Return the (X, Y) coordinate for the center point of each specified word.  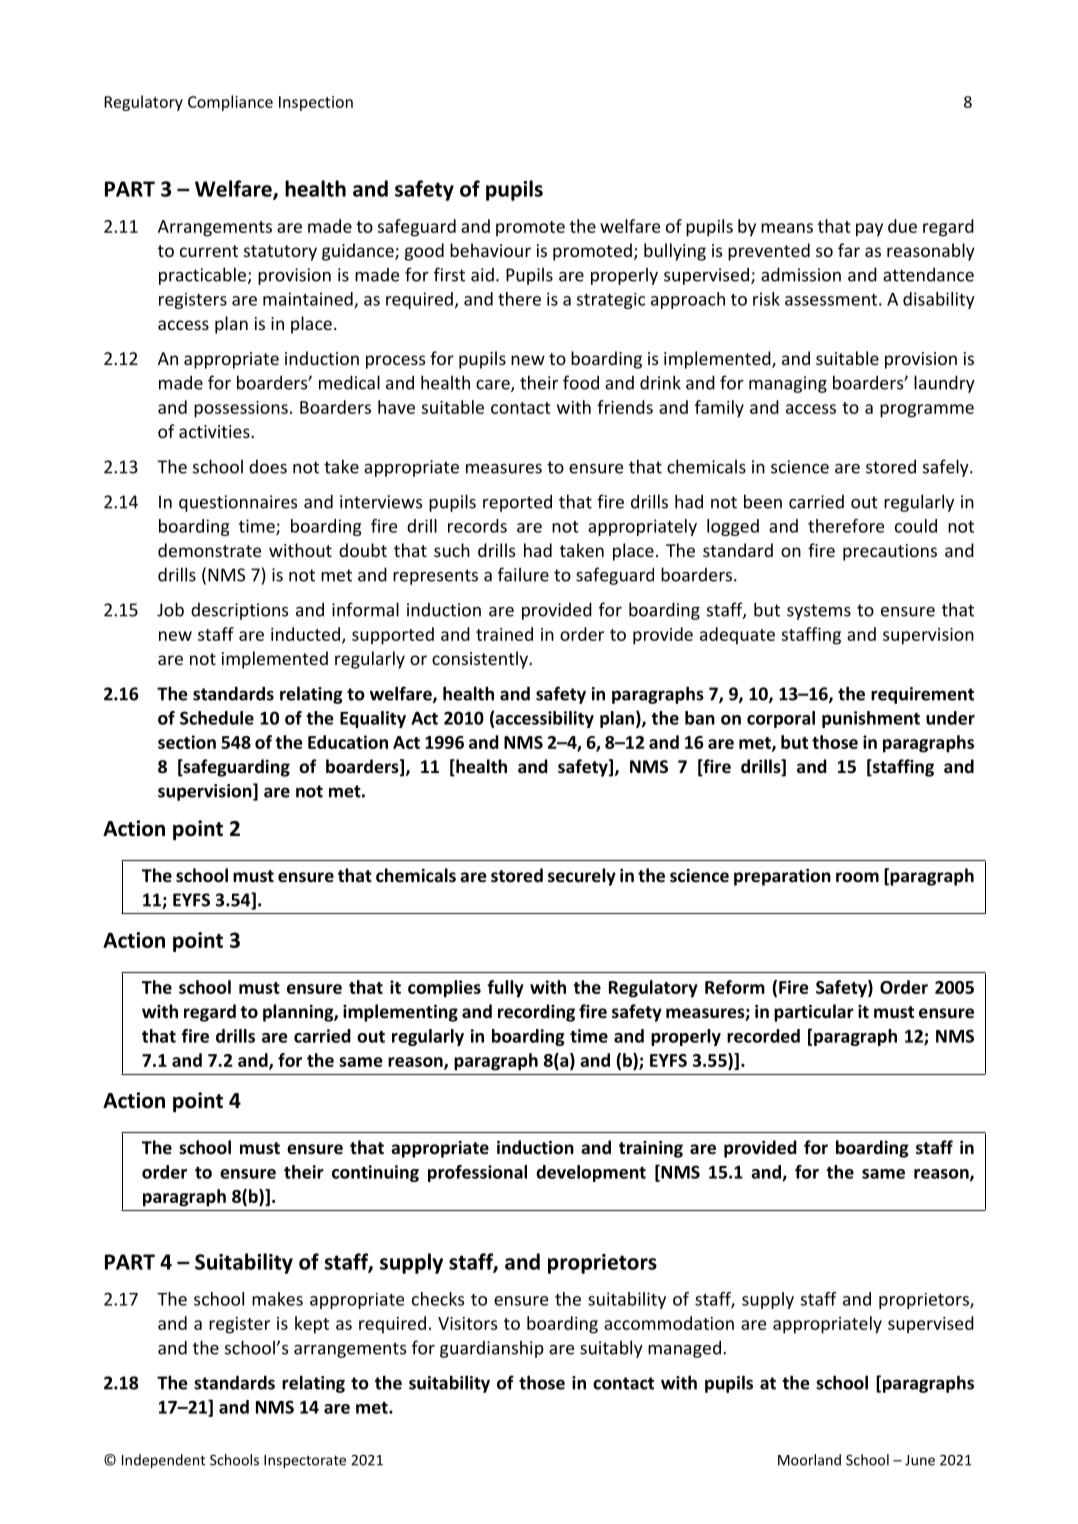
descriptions (239, 611)
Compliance (230, 103)
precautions (890, 552)
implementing (400, 1013)
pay (869, 230)
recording (536, 1013)
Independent (163, 1461)
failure (523, 574)
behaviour (490, 250)
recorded (763, 1036)
